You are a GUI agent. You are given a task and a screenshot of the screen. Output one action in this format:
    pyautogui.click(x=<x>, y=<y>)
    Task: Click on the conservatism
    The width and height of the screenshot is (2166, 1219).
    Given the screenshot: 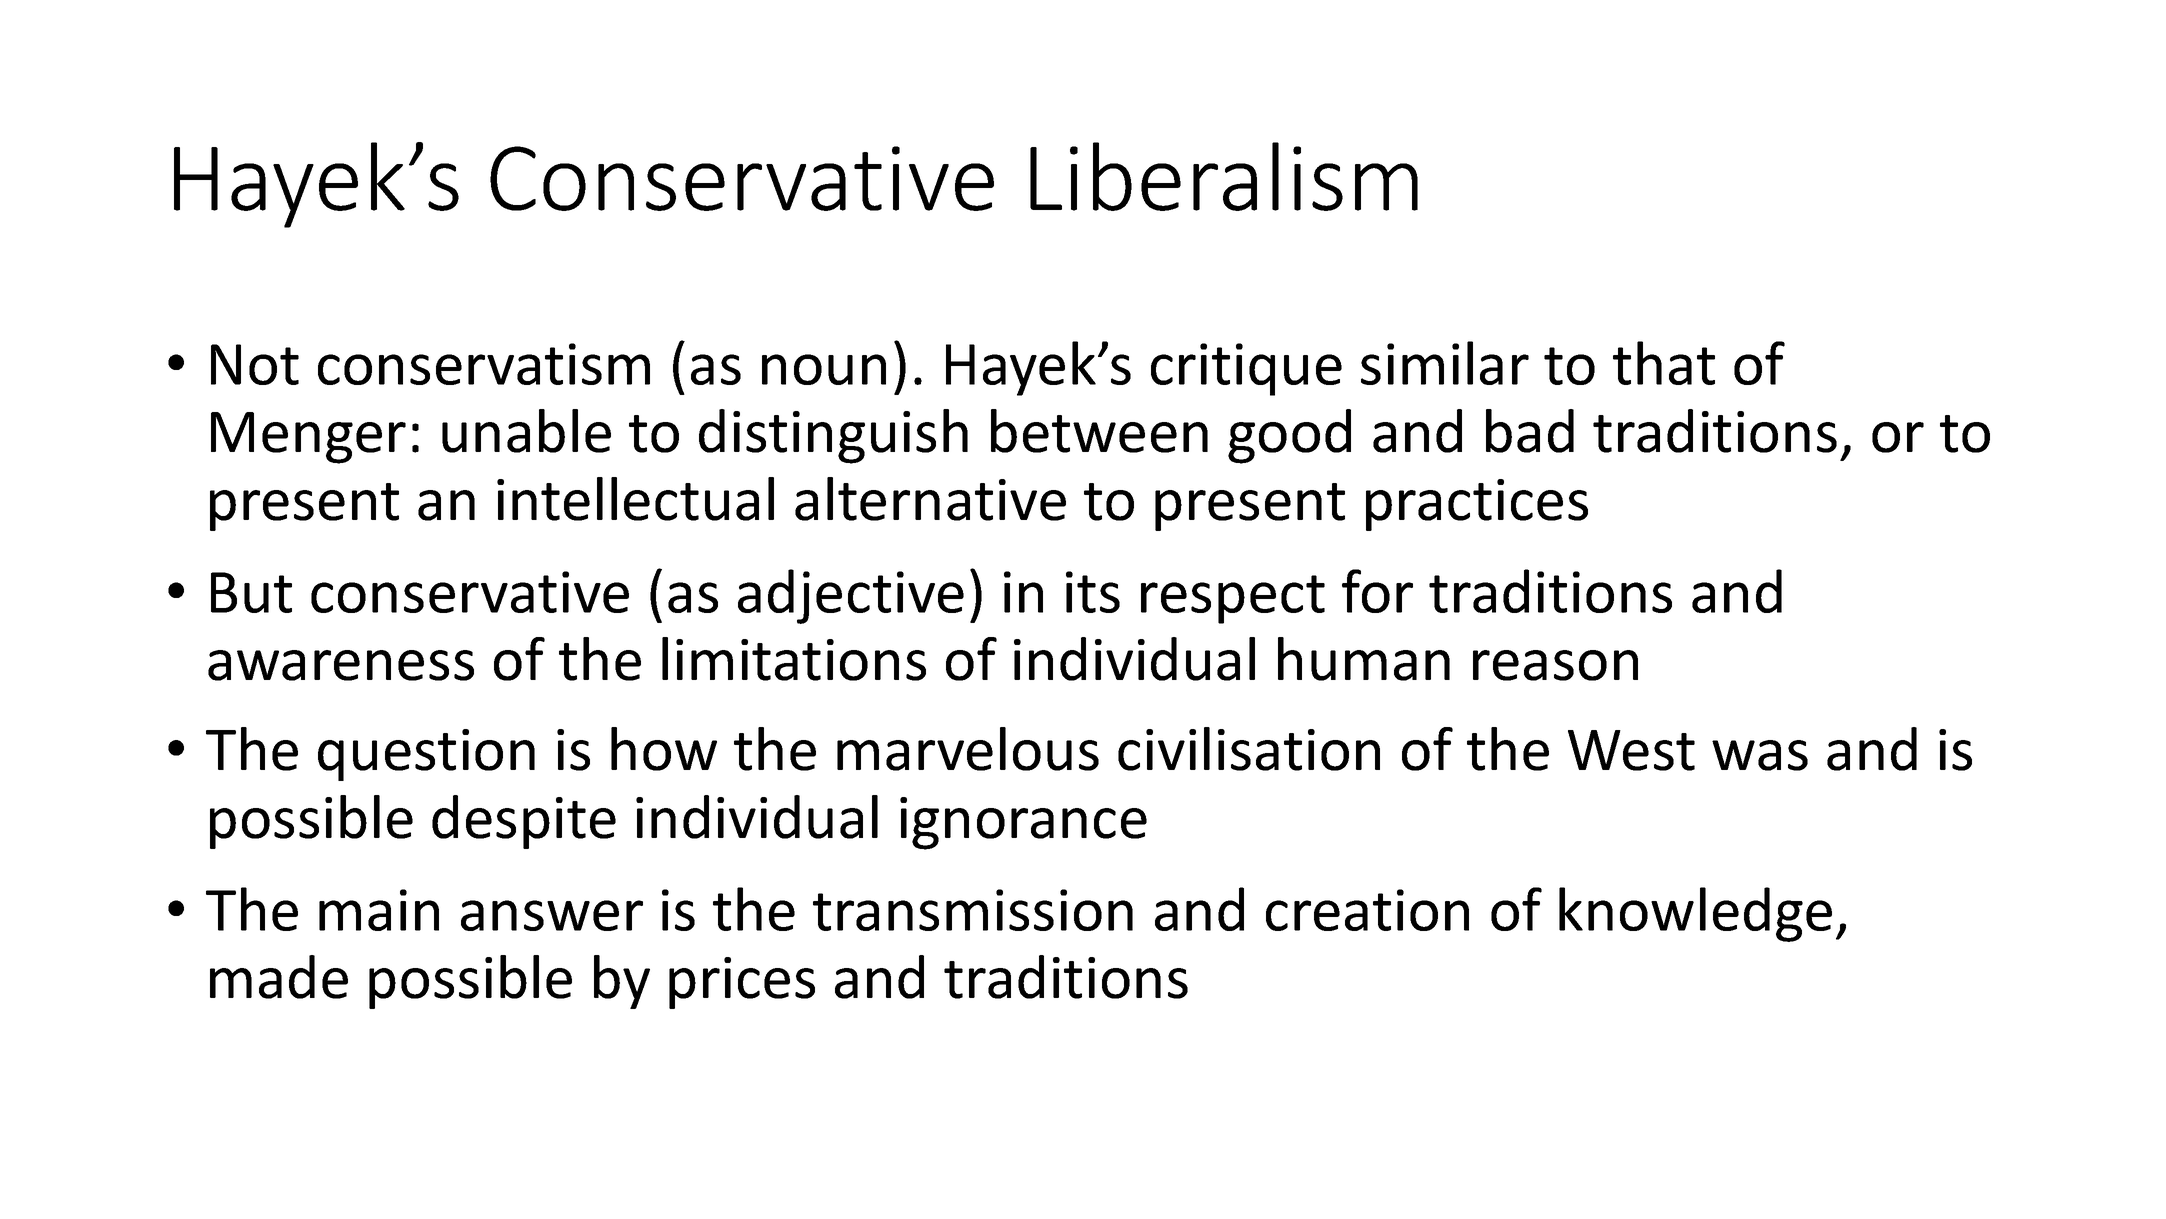 What is the action you would take?
    pyautogui.click(x=484, y=364)
